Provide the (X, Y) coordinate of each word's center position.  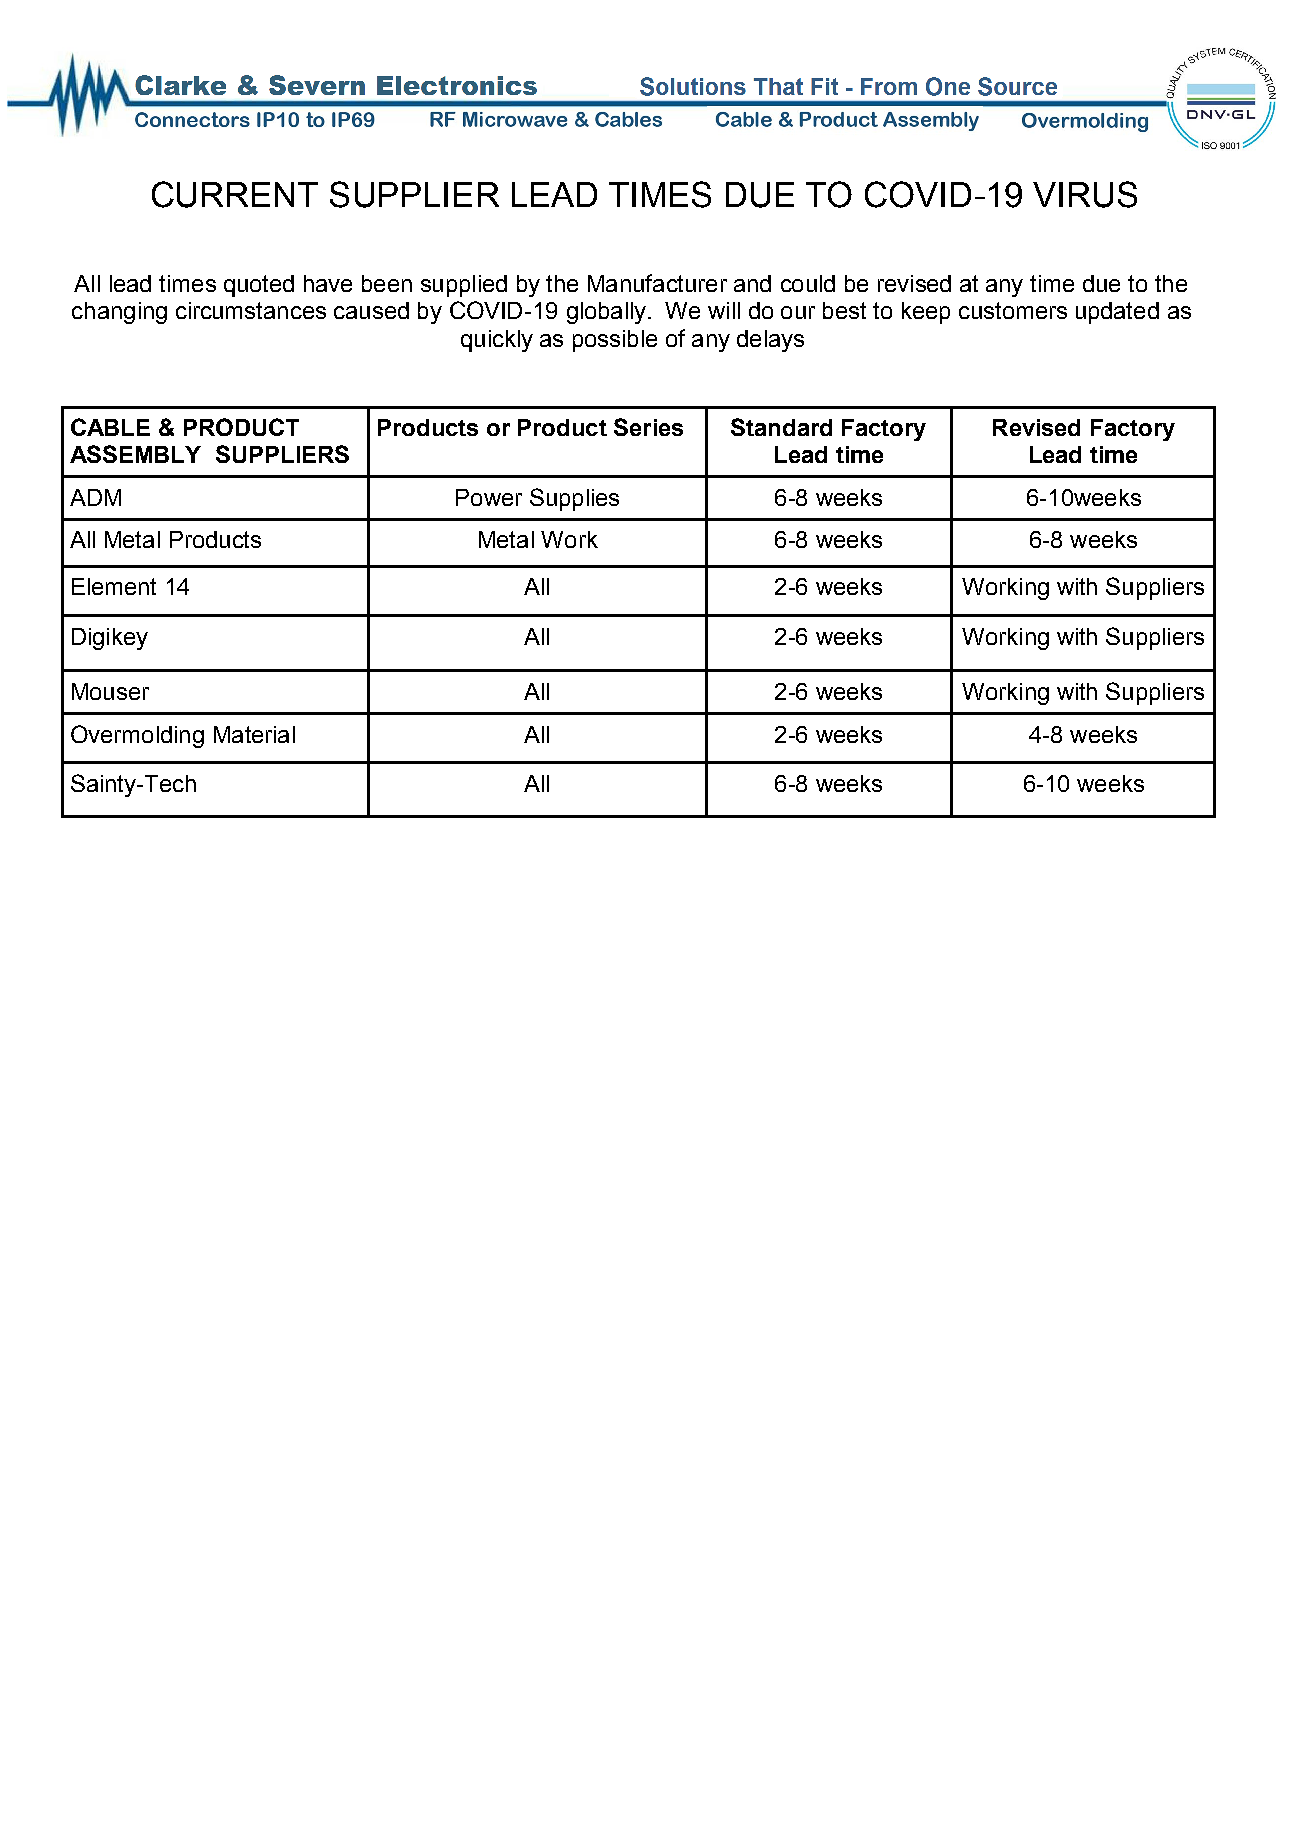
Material (254, 734)
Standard (781, 427)
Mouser (110, 691)
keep (926, 313)
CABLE (110, 427)
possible (615, 341)
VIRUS (1085, 194)
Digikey (110, 639)
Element (114, 586)
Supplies (574, 499)
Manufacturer (657, 283)
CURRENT (235, 194)
